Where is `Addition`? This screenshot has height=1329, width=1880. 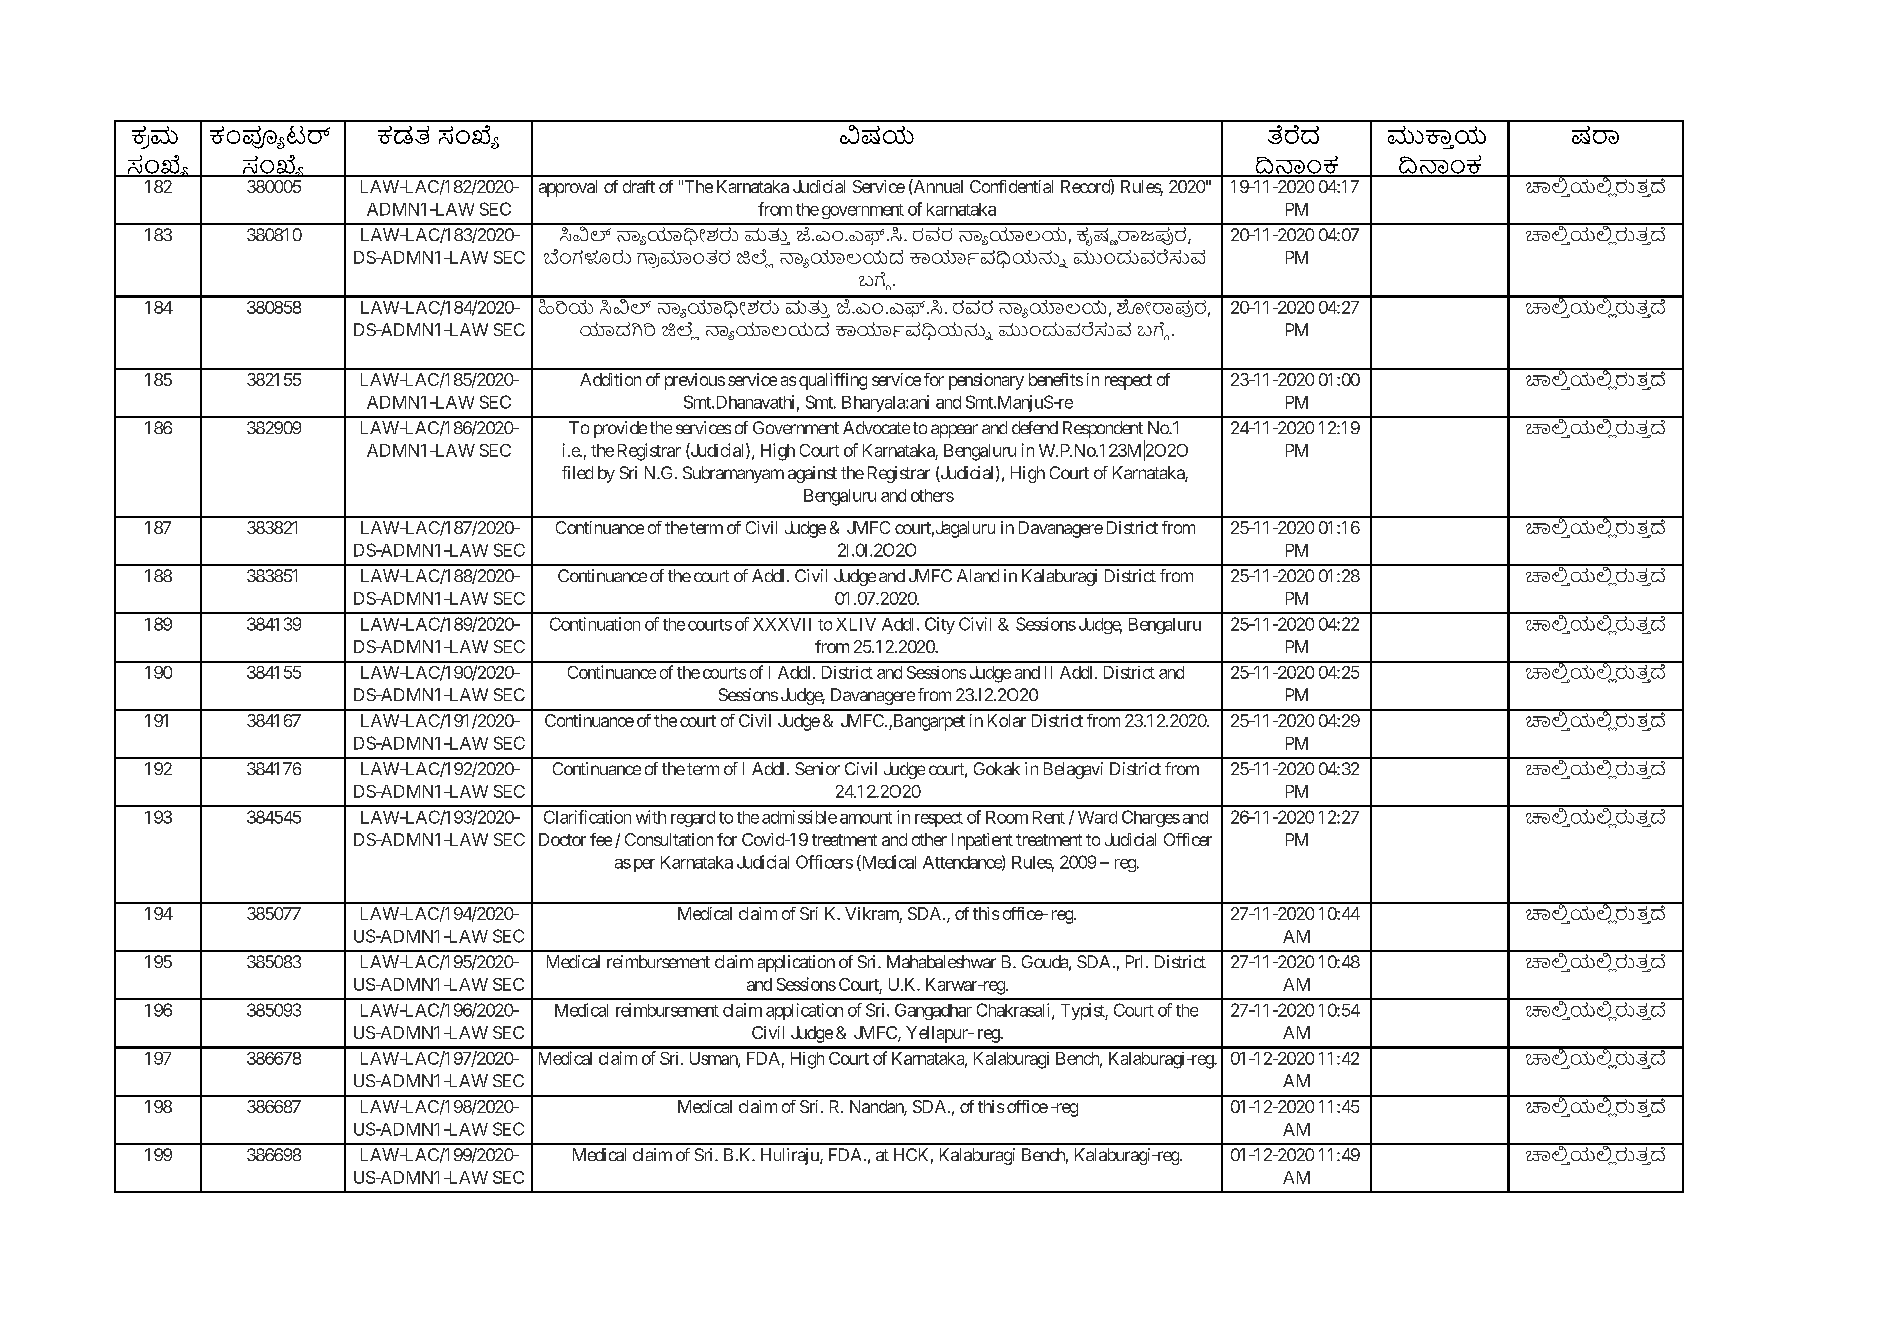 Addition is located at coordinates (610, 379).
